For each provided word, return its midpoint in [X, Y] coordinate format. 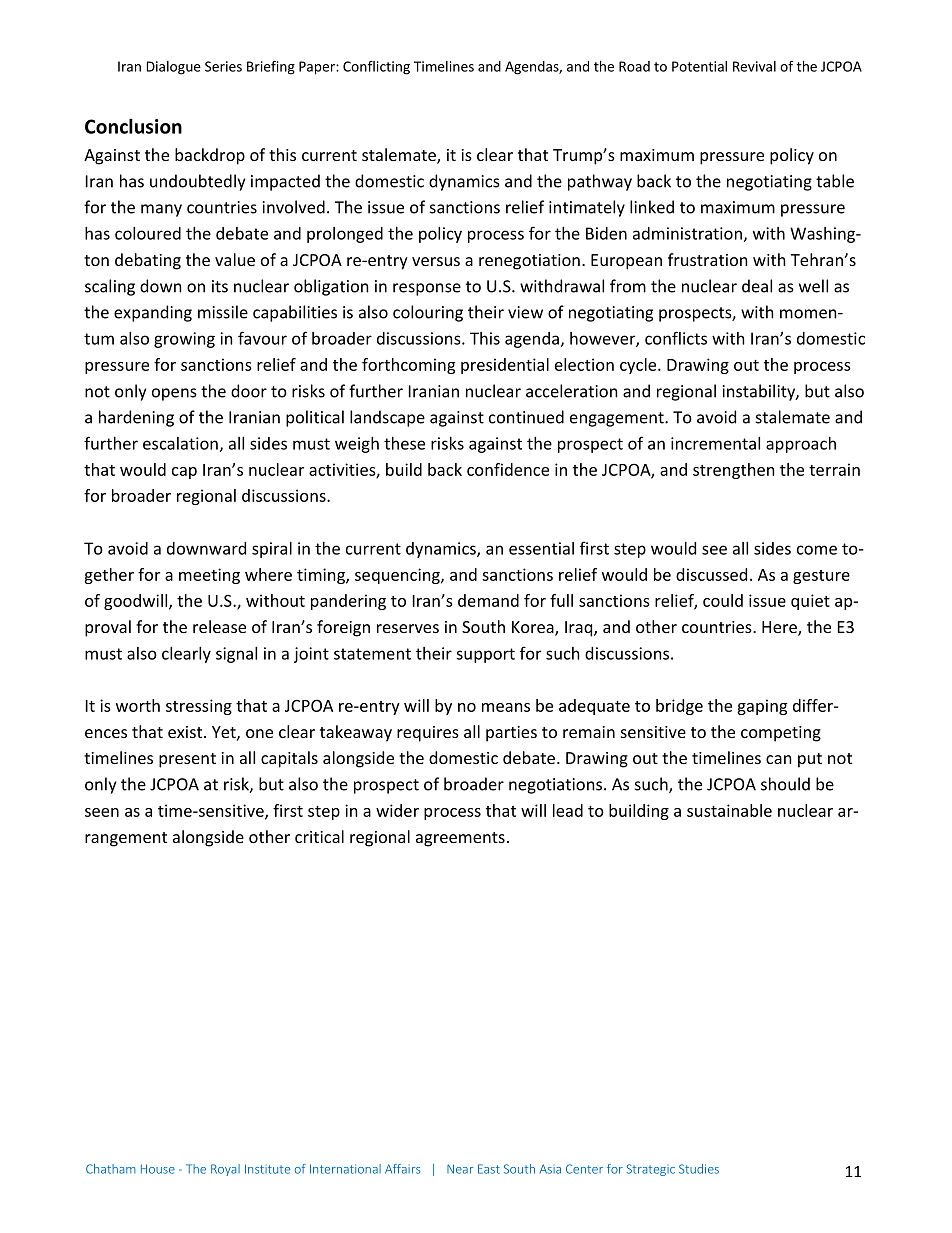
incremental [715, 443]
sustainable [729, 810]
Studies [699, 1169]
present [187, 760]
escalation [180, 443]
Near [460, 1169]
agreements [460, 839]
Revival [754, 66]
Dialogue [174, 68]
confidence [508, 469]
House [158, 1169]
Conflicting [376, 68]
